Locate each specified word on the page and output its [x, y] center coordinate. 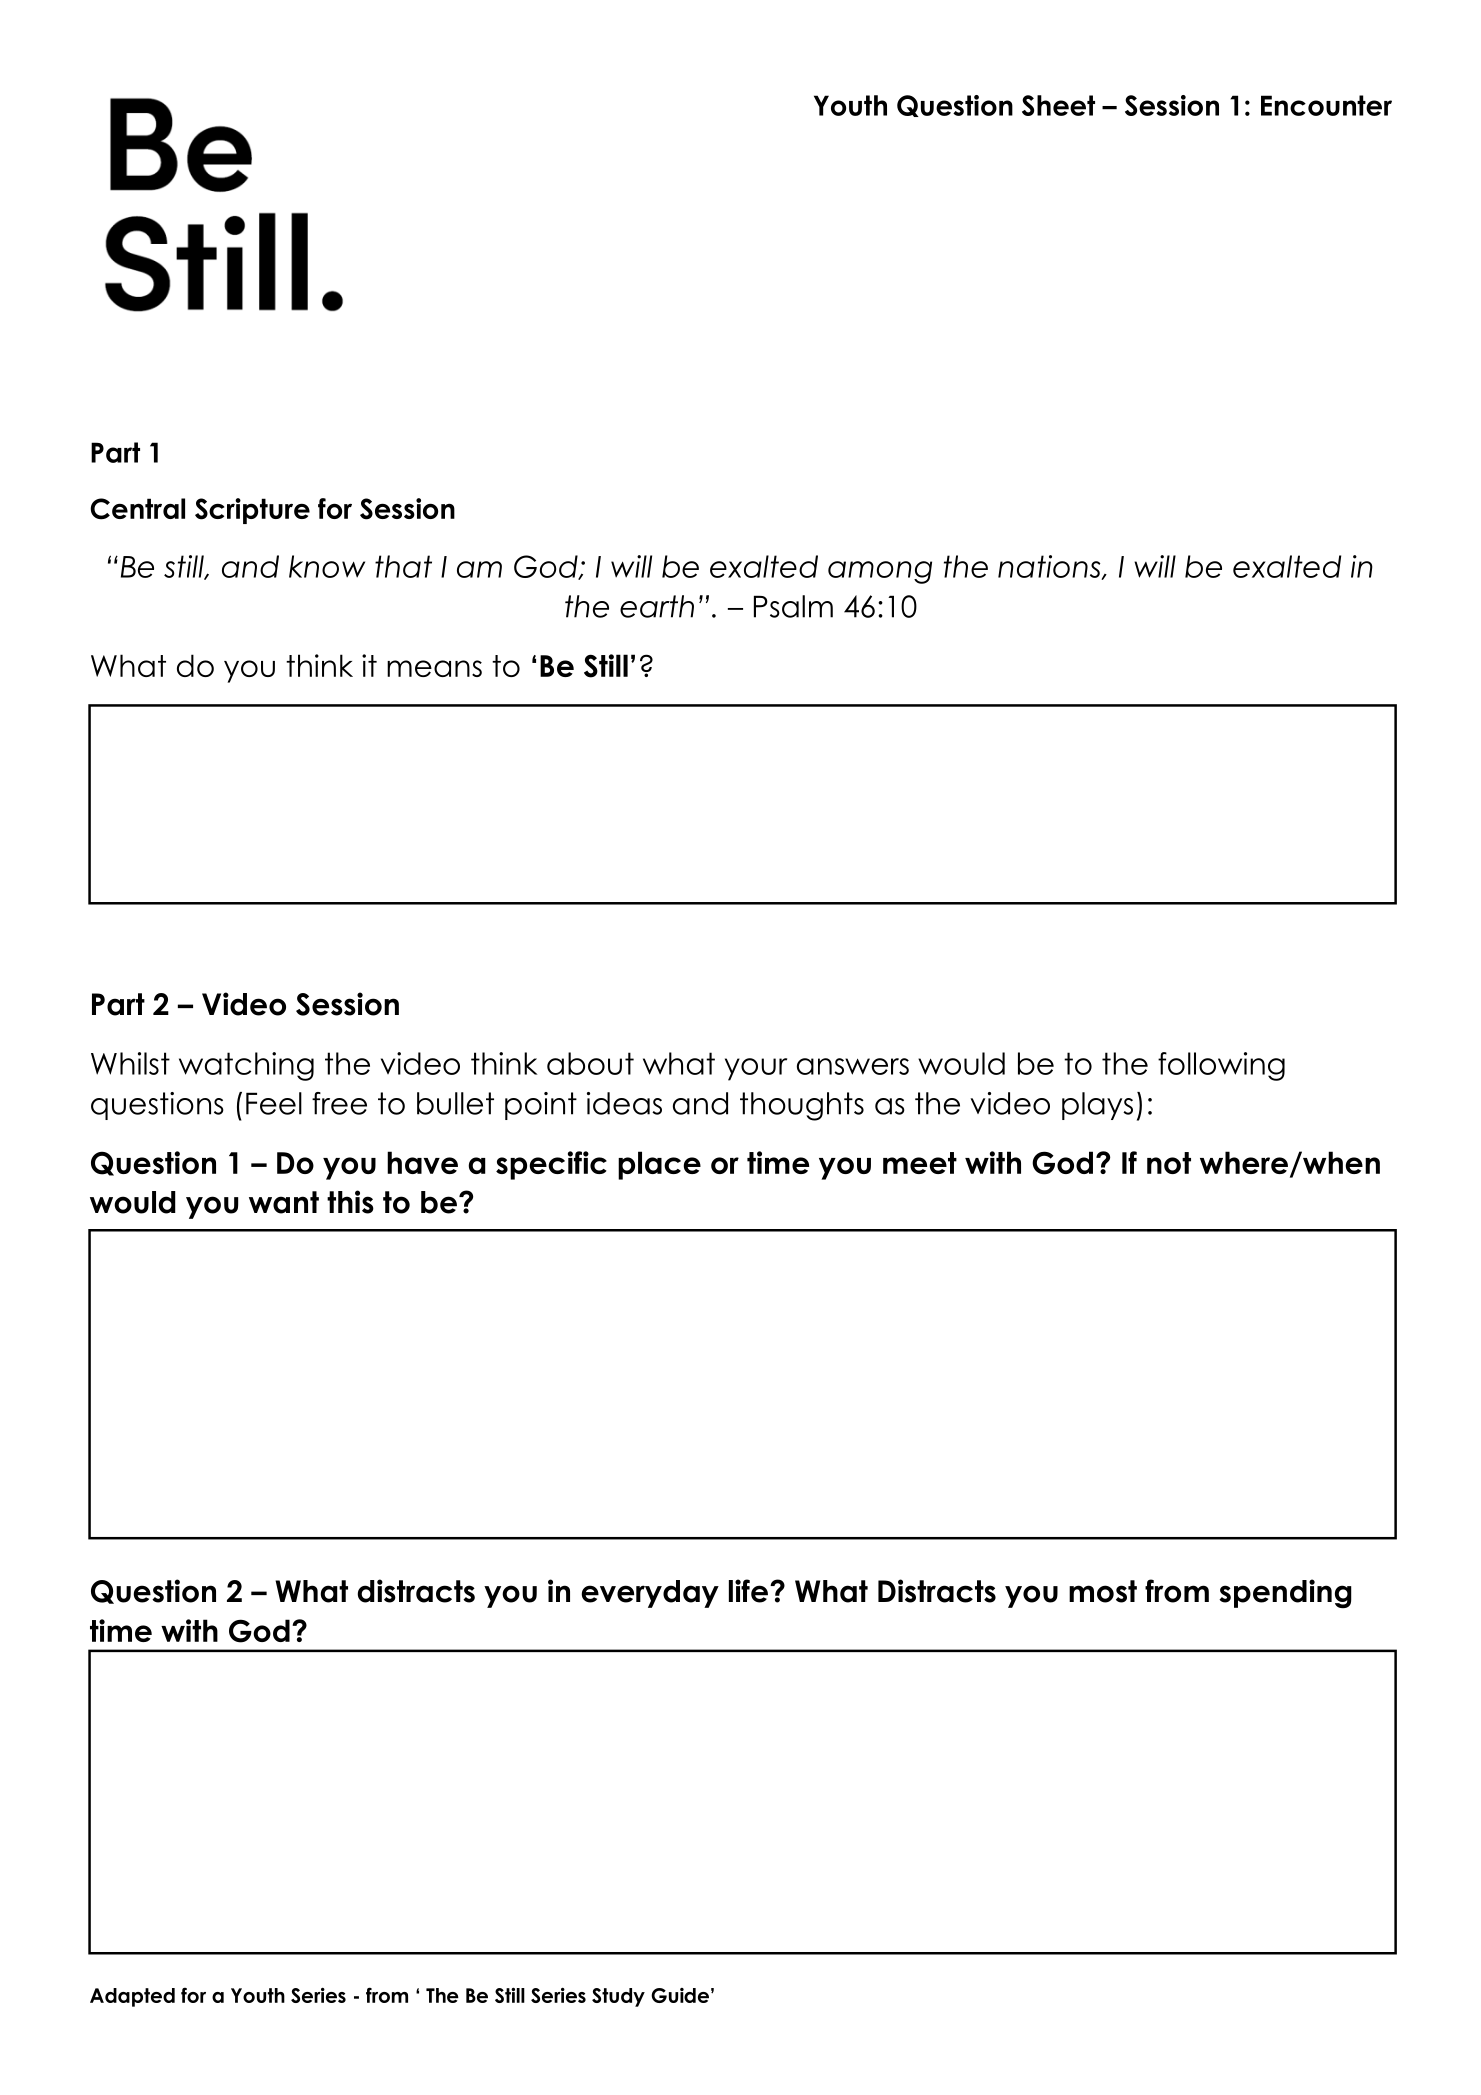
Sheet [1058, 105]
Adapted [132, 1997]
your [756, 1069]
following [1221, 1066]
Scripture [252, 511]
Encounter [1326, 105]
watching [246, 1066]
